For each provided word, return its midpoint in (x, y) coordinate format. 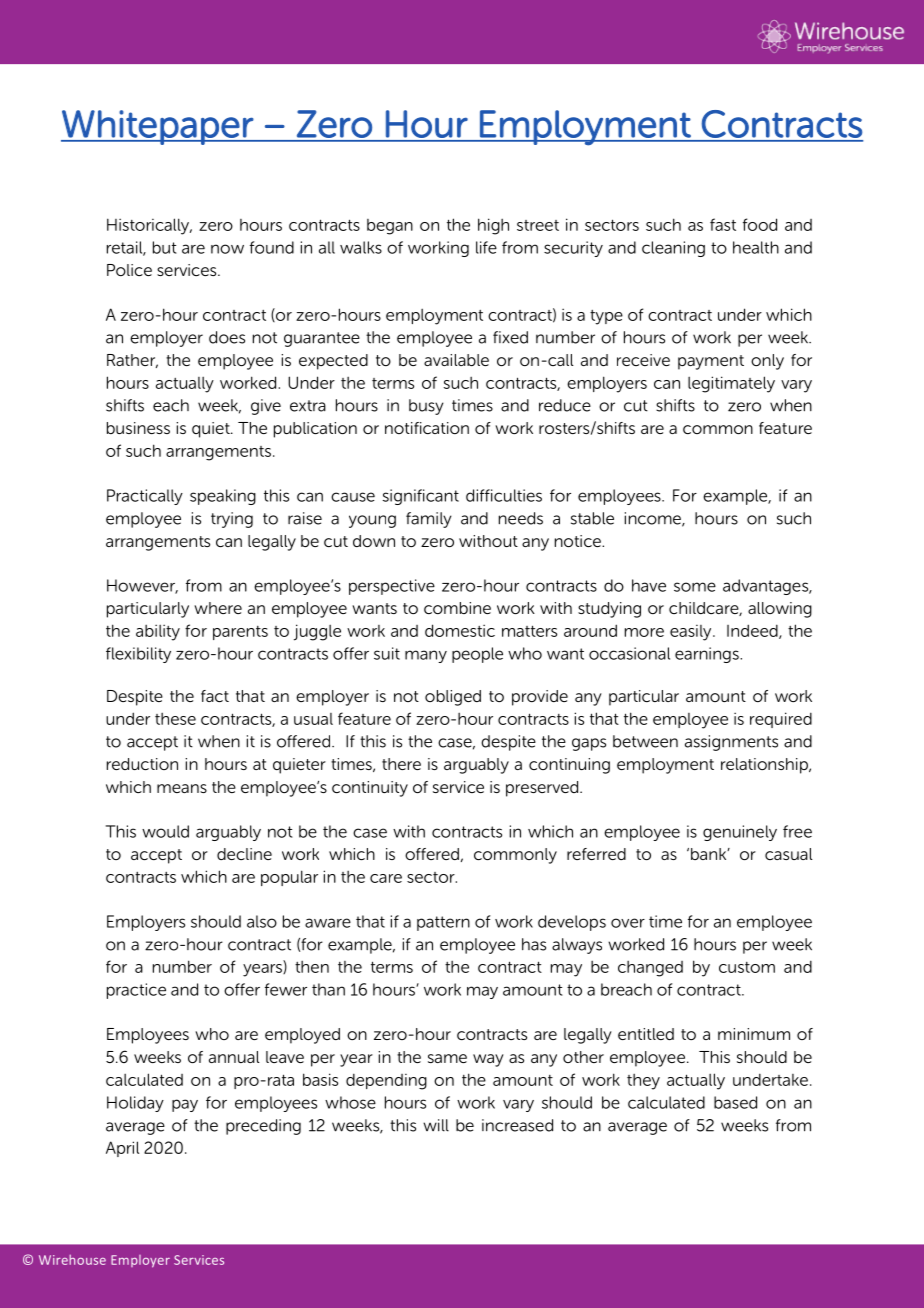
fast (723, 224)
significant (421, 497)
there (401, 764)
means (182, 788)
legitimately (731, 384)
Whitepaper (158, 127)
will (436, 1125)
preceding (263, 1127)
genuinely (740, 833)
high (493, 226)
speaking (223, 497)
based (735, 1102)
